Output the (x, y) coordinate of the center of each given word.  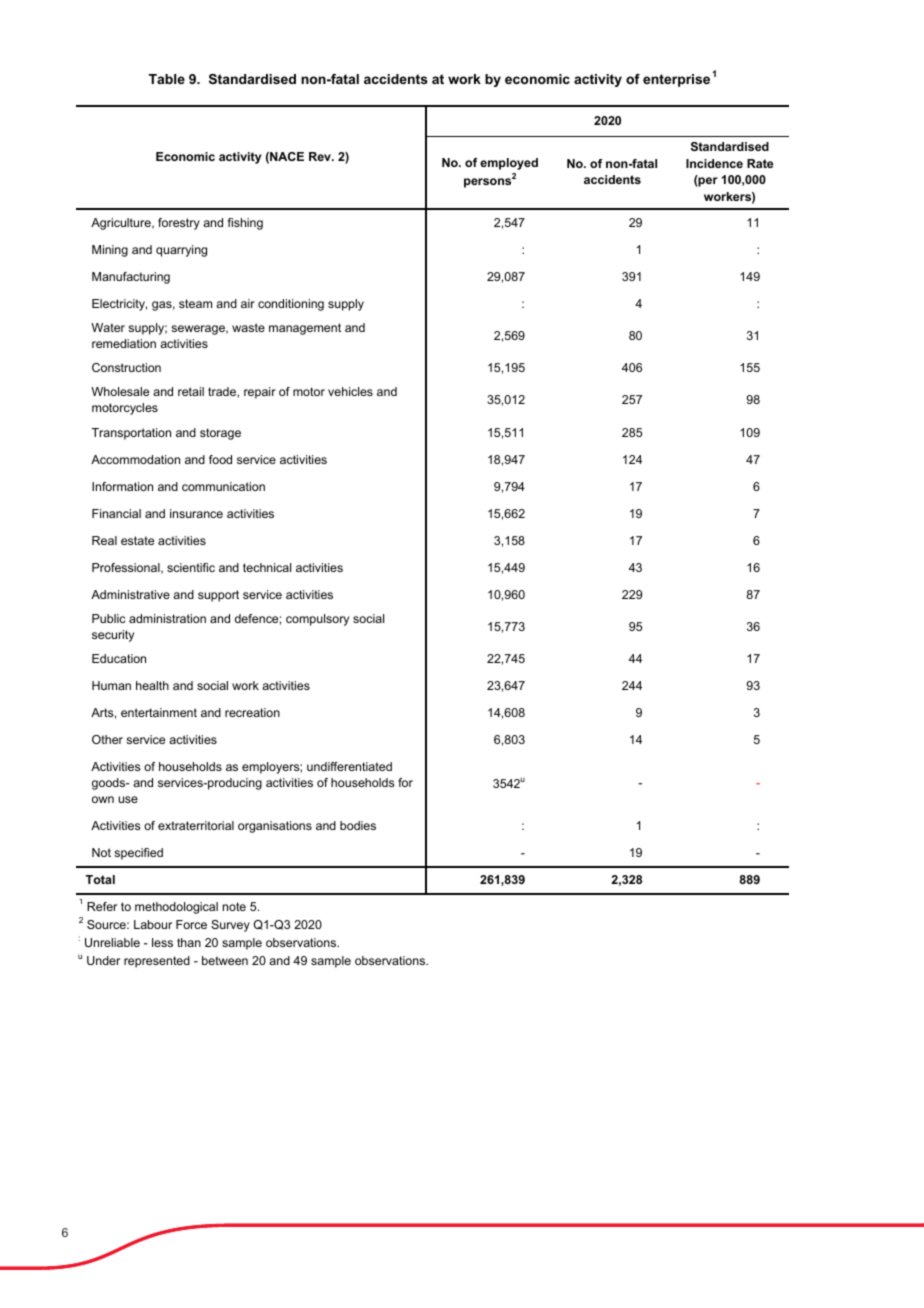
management (305, 329)
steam (195, 303)
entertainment (159, 712)
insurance (196, 513)
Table (166, 79)
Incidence (714, 163)
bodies (358, 825)
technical (267, 567)
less (162, 942)
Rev (321, 156)
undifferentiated (349, 766)
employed (509, 164)
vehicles (350, 391)
